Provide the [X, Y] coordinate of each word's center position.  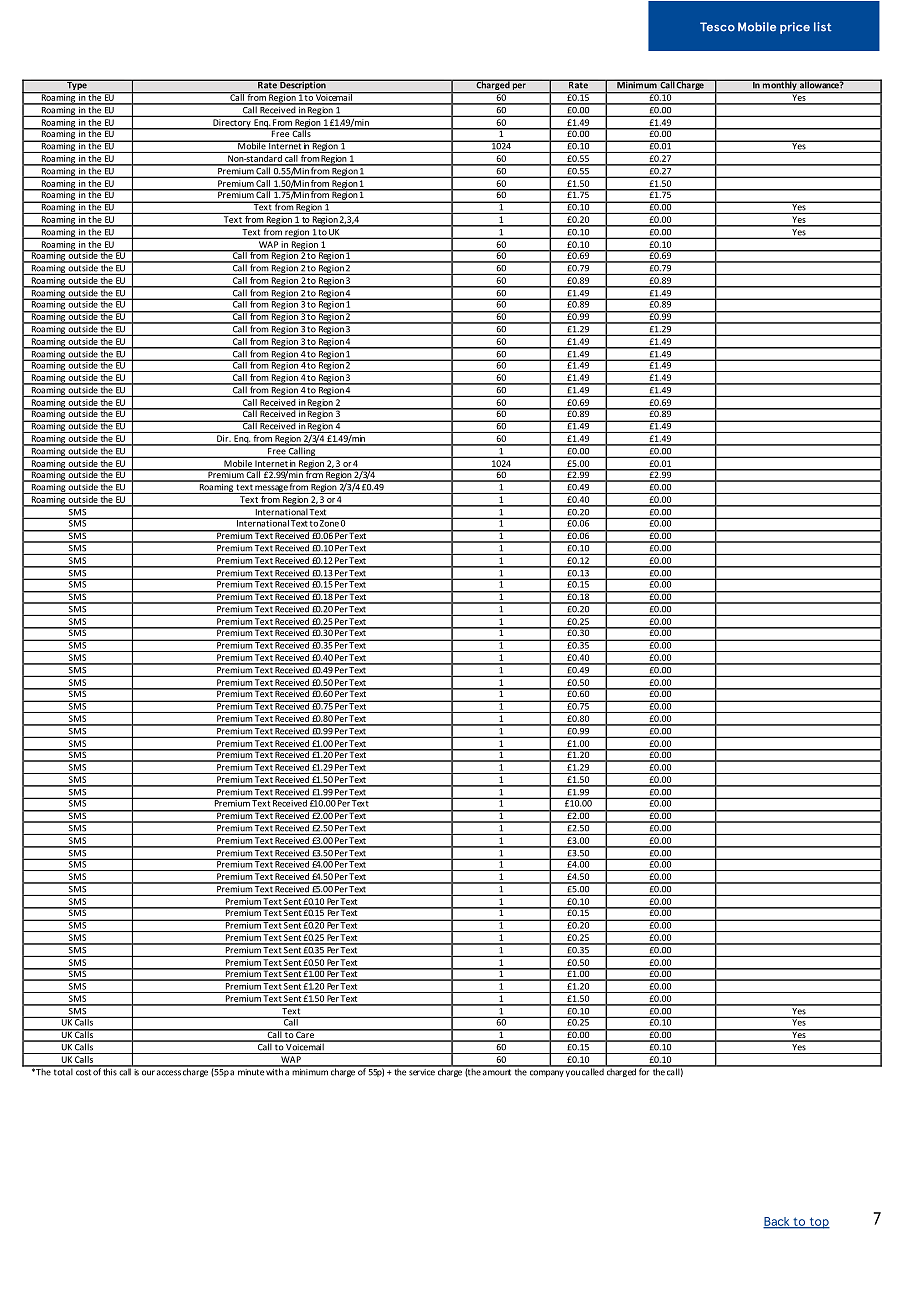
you [573, 1073]
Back [777, 1222]
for [644, 1071]
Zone [329, 522]
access [169, 1073]
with [275, 1071]
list [823, 27]
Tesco [717, 27]
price [795, 28]
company [547, 1073]
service [422, 1071]
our [148, 1073]
